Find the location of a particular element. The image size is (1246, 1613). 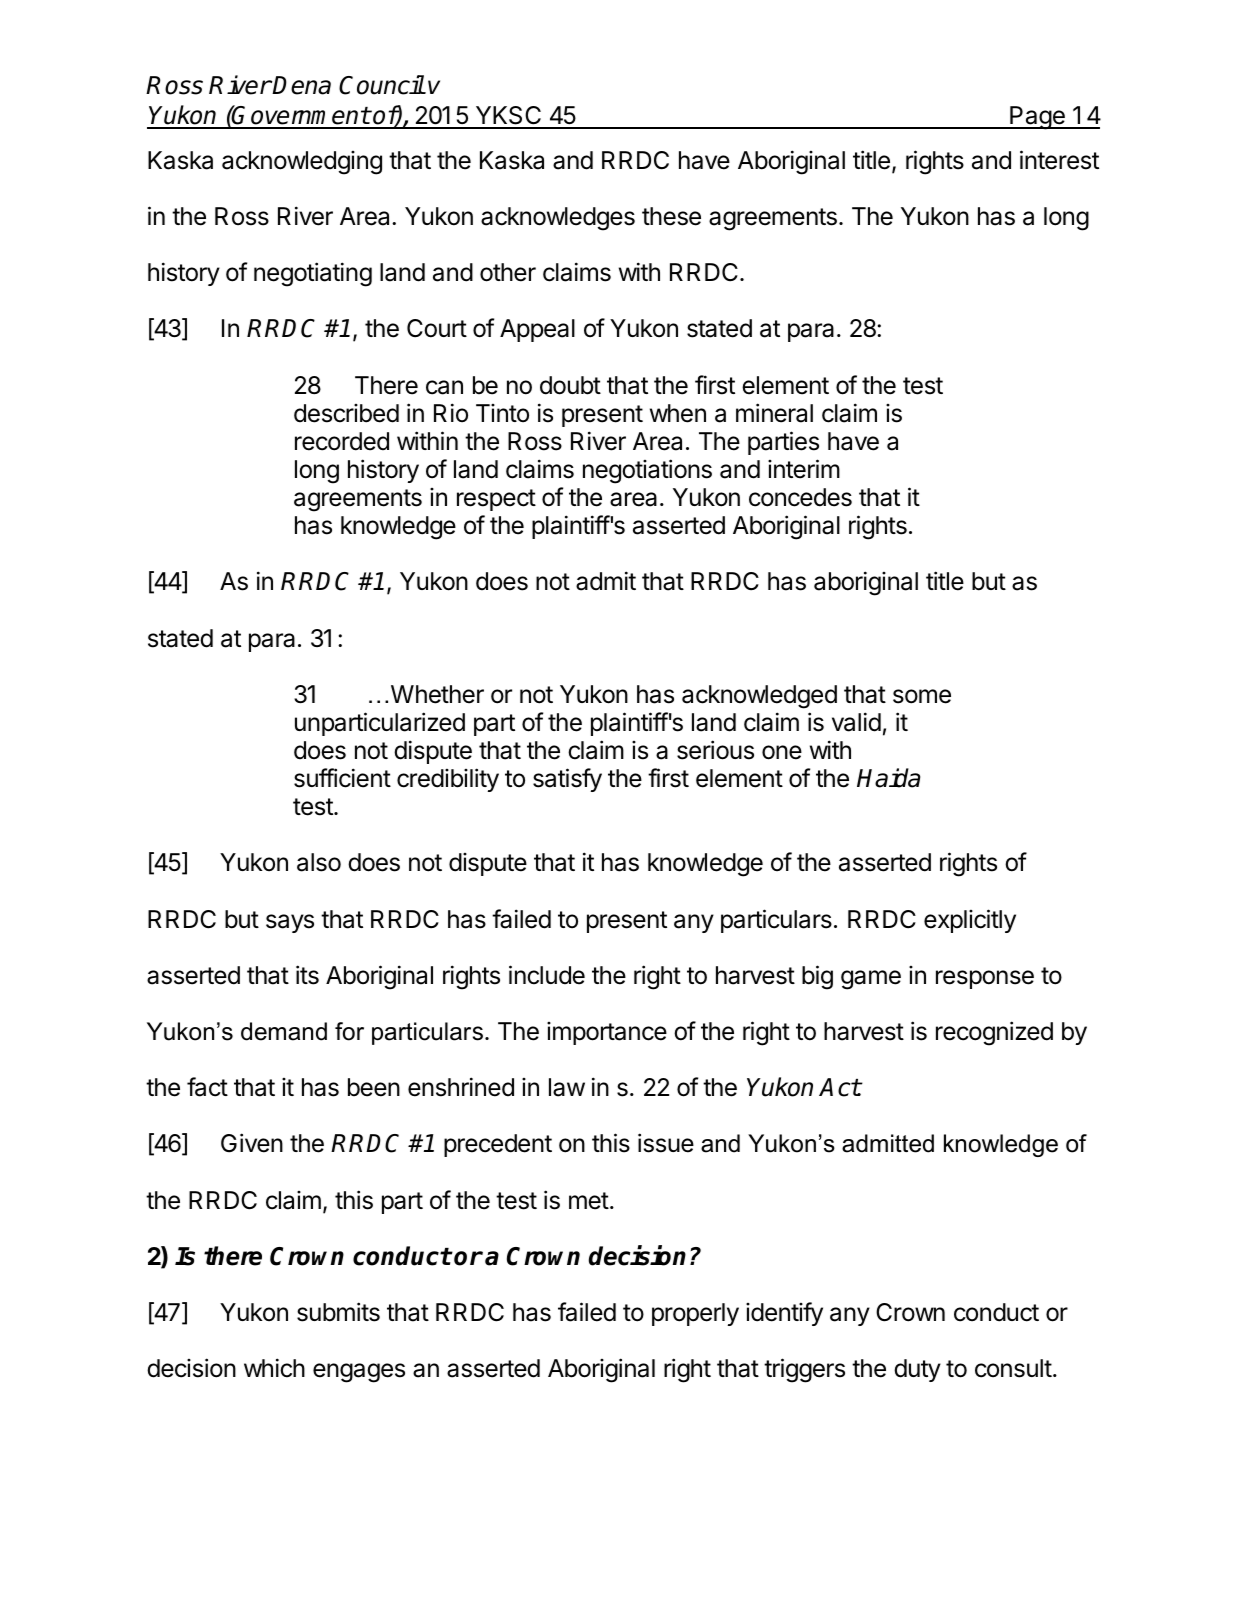

these is located at coordinates (671, 216).
